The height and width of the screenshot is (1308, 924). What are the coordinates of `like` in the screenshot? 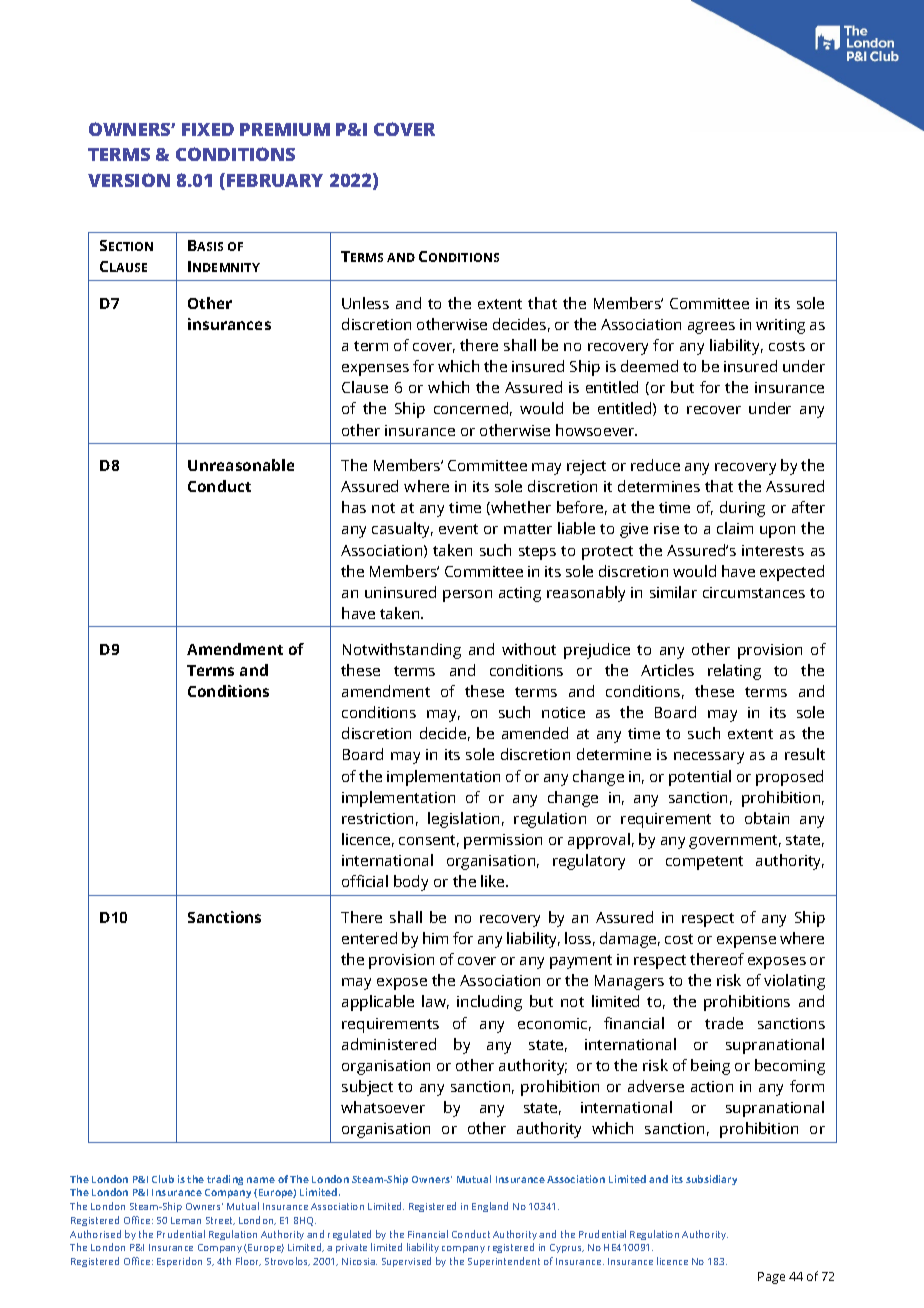 It's located at (494, 881).
